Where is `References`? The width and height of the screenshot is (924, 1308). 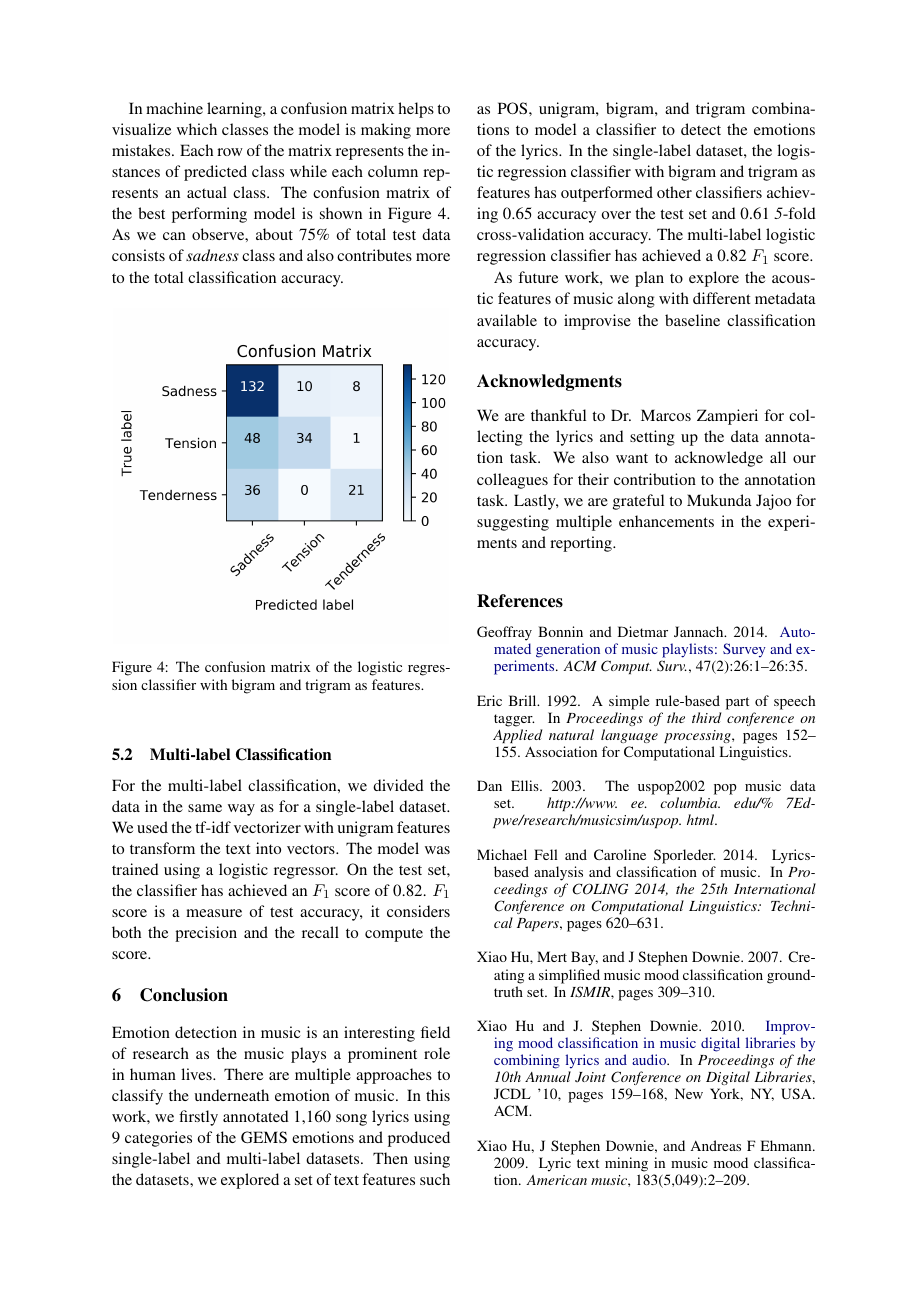
References is located at coordinates (520, 601).
